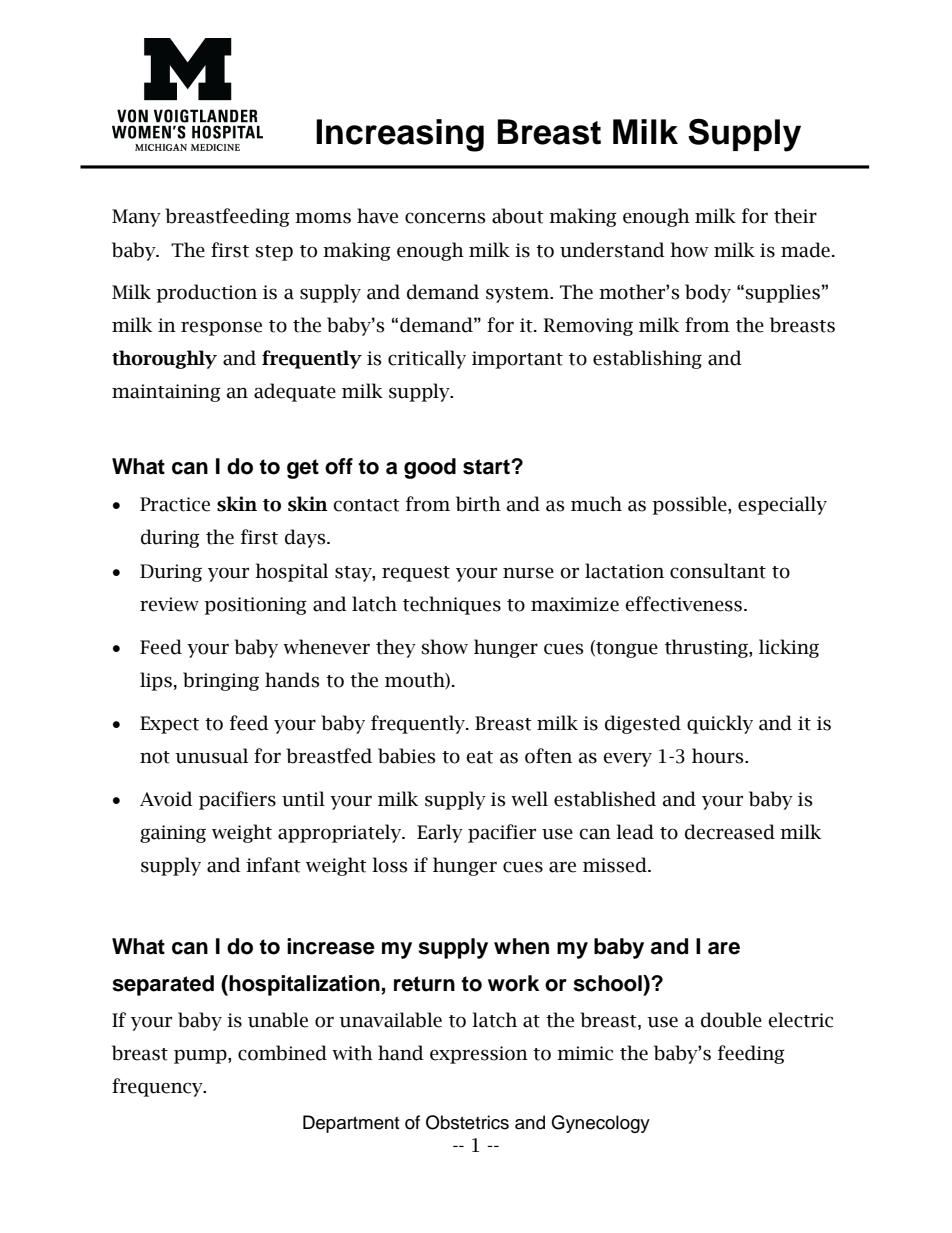 Image resolution: width=952 pixels, height=1233 pixels. Describe the element at coordinates (685, 604) in the screenshot. I see `effectiveness` at that location.
